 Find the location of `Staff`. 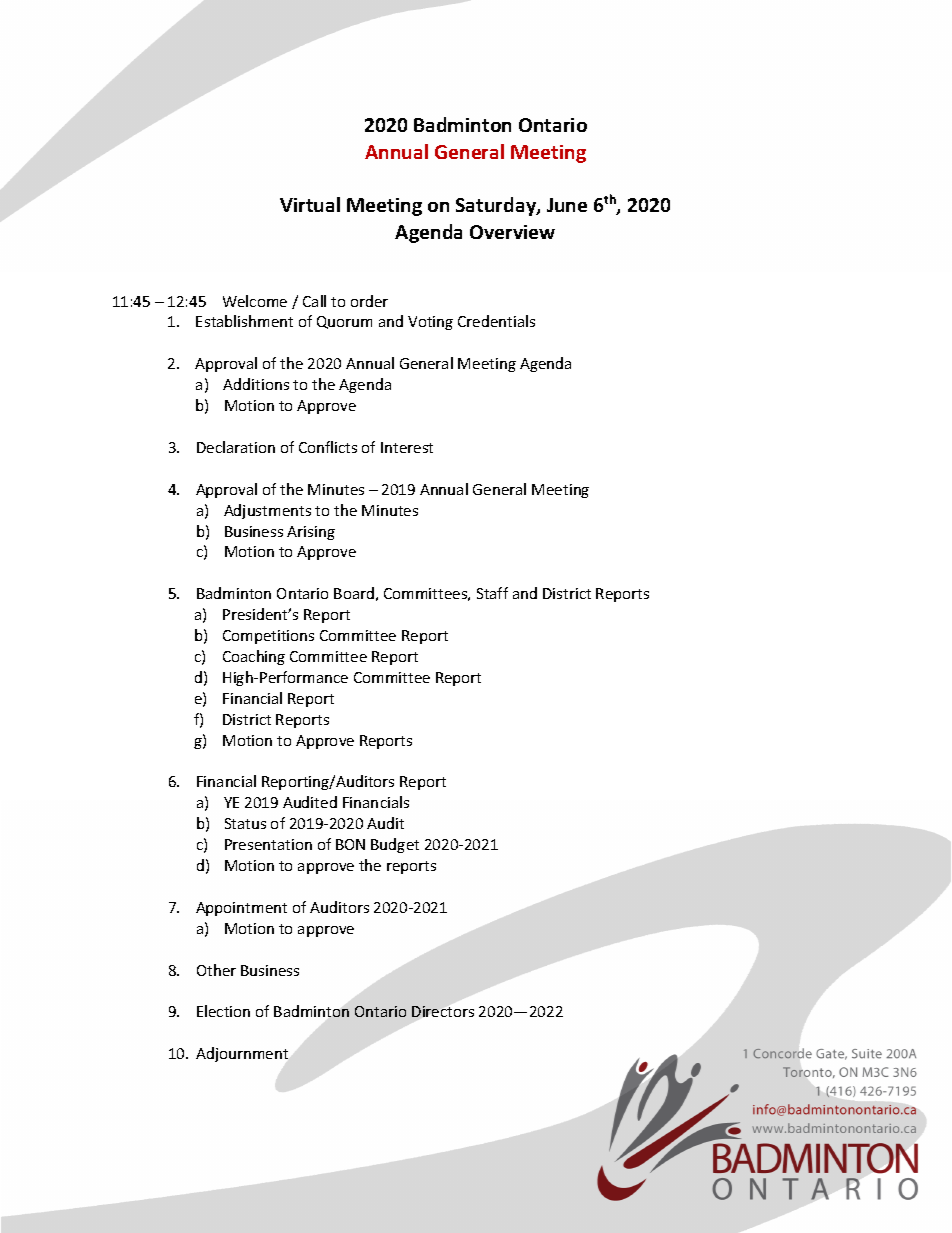

Staff is located at coordinates (492, 593).
